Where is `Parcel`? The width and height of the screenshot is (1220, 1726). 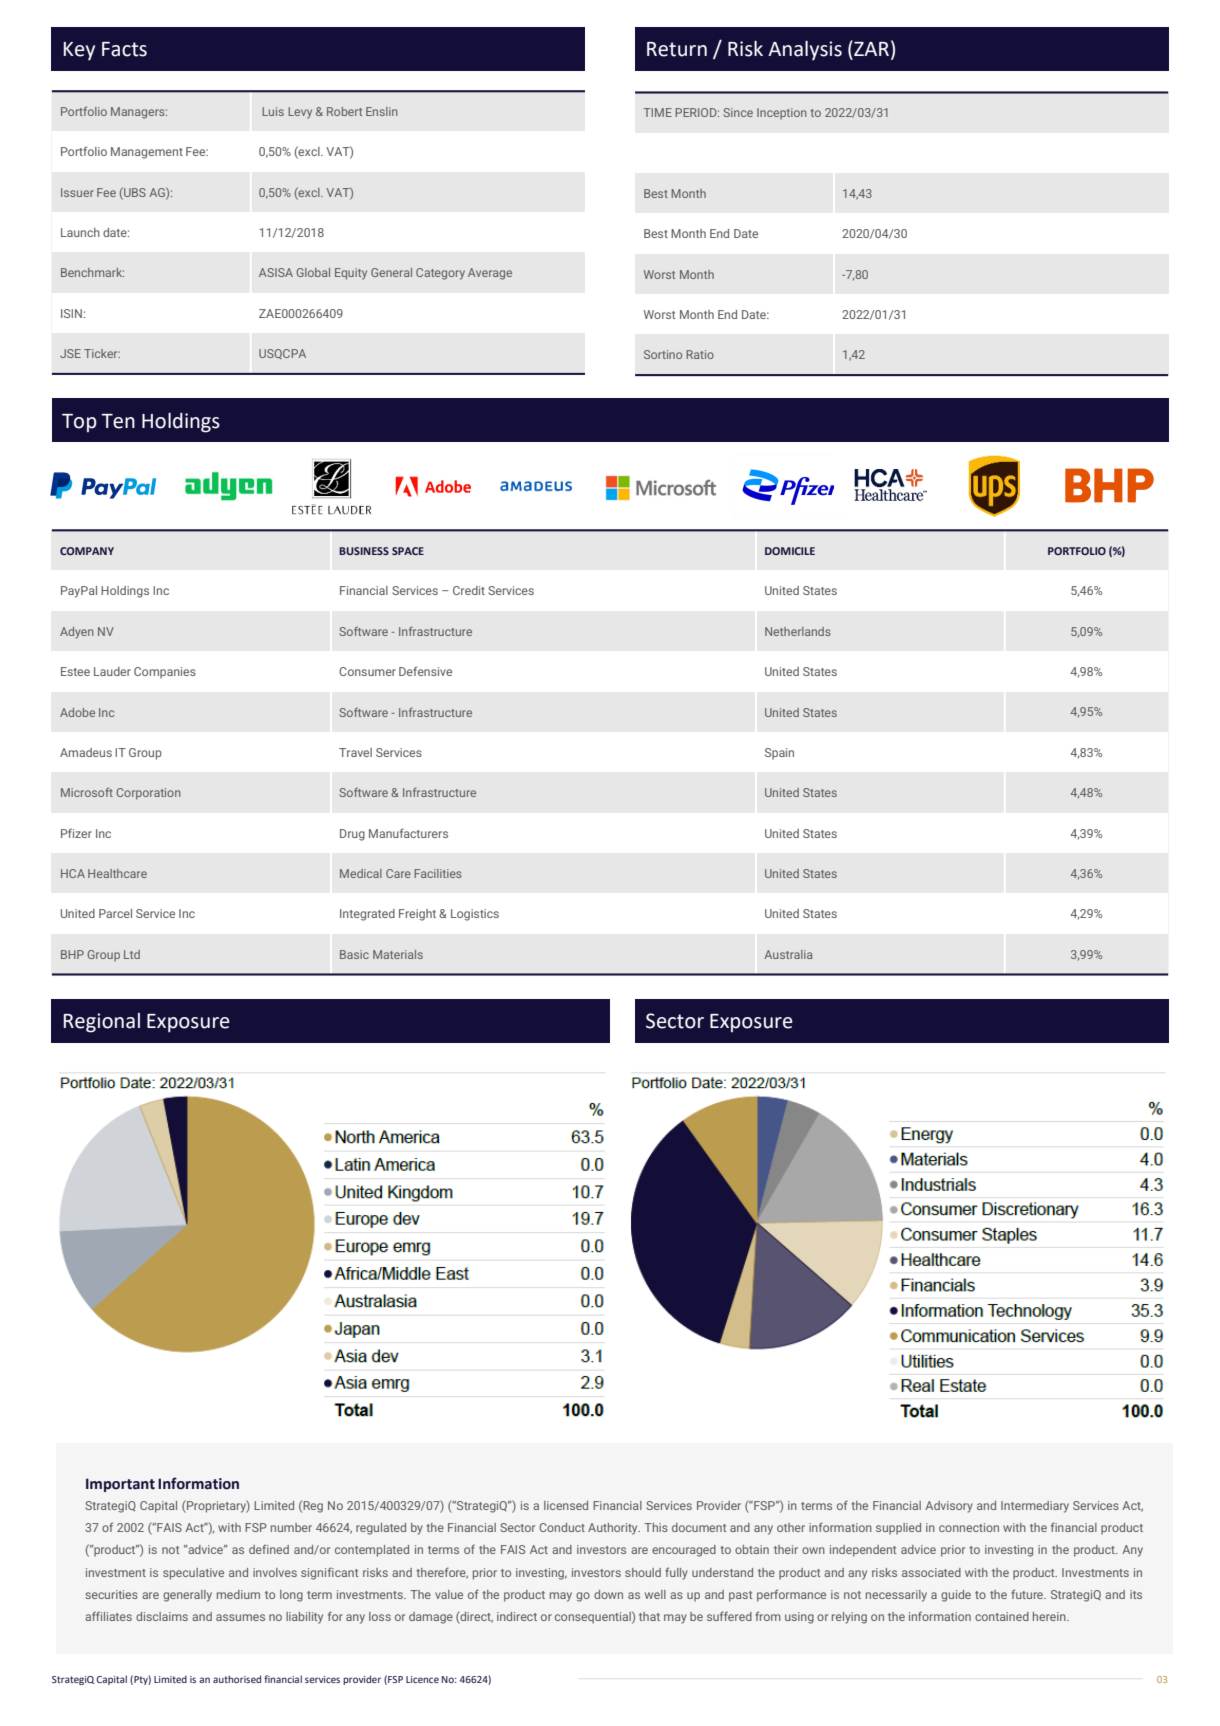
Parcel is located at coordinates (115, 913).
